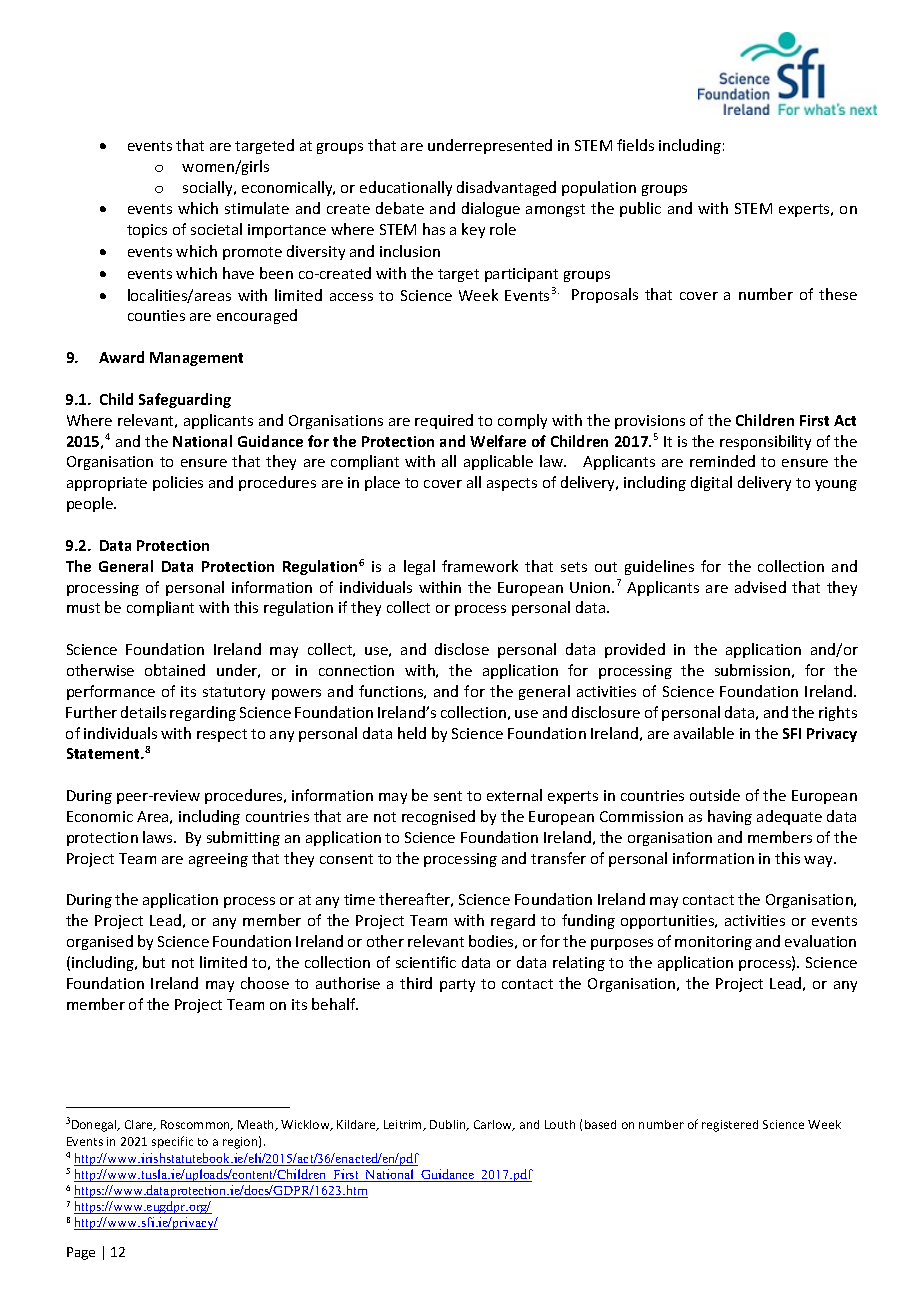 This image has width=924, height=1308. What do you see at coordinates (480, 566) in the image?
I see `framework` at bounding box center [480, 566].
